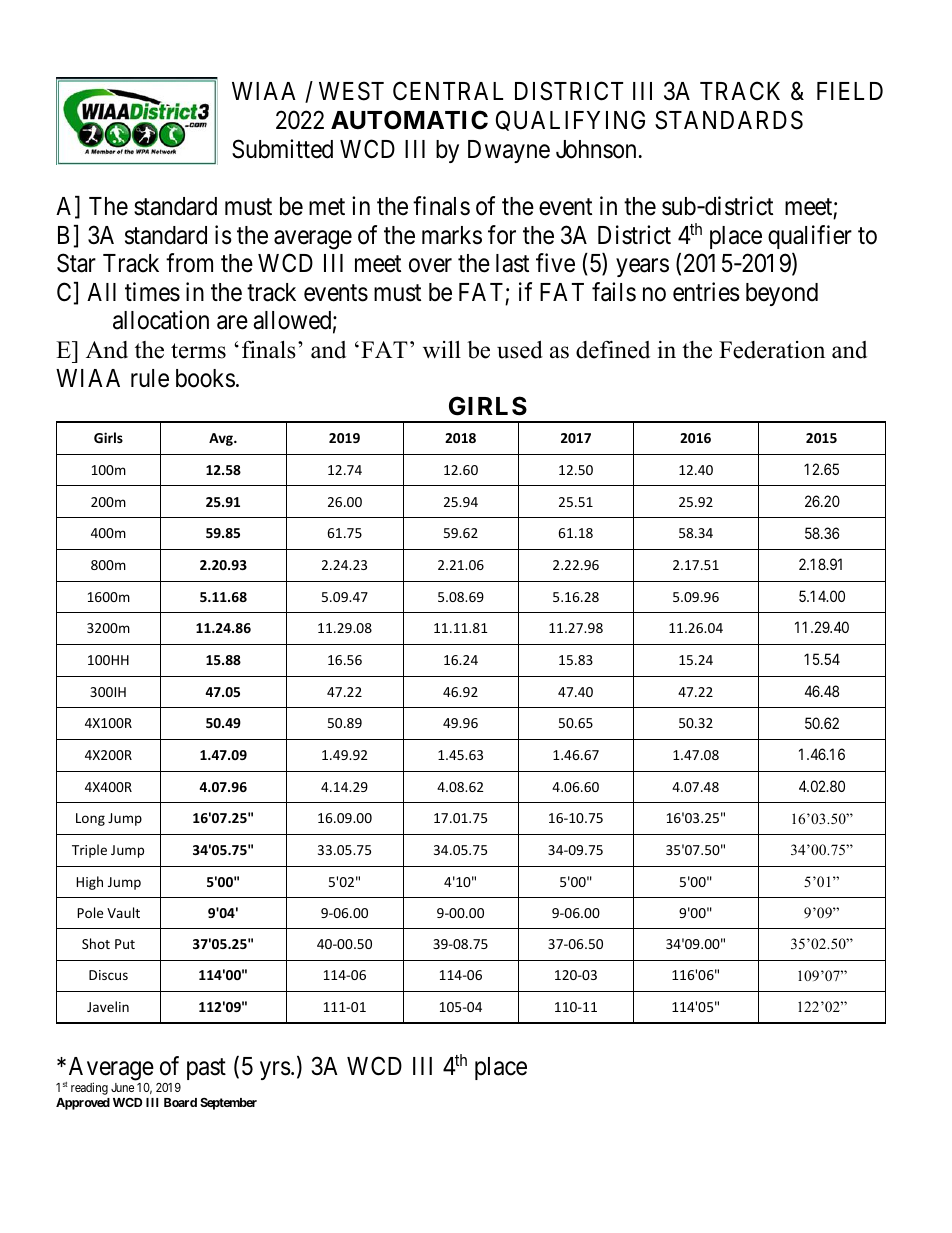 The image size is (952, 1233). Describe the element at coordinates (275, 1071) in the screenshot. I see `yrs` at that location.
